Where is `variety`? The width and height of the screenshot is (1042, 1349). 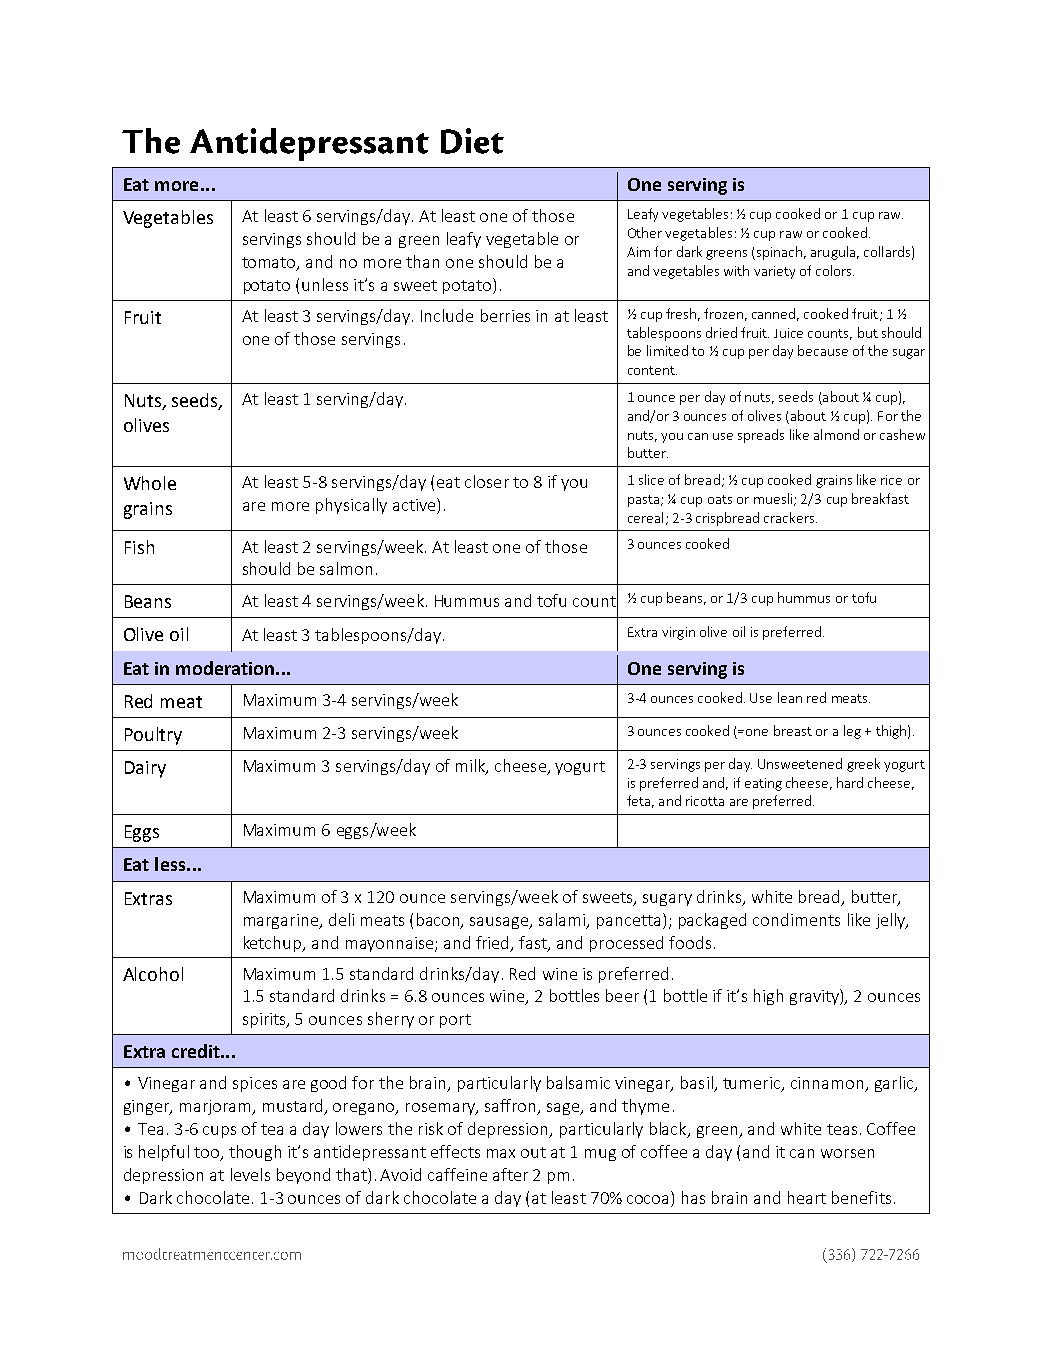 variety is located at coordinates (774, 272).
